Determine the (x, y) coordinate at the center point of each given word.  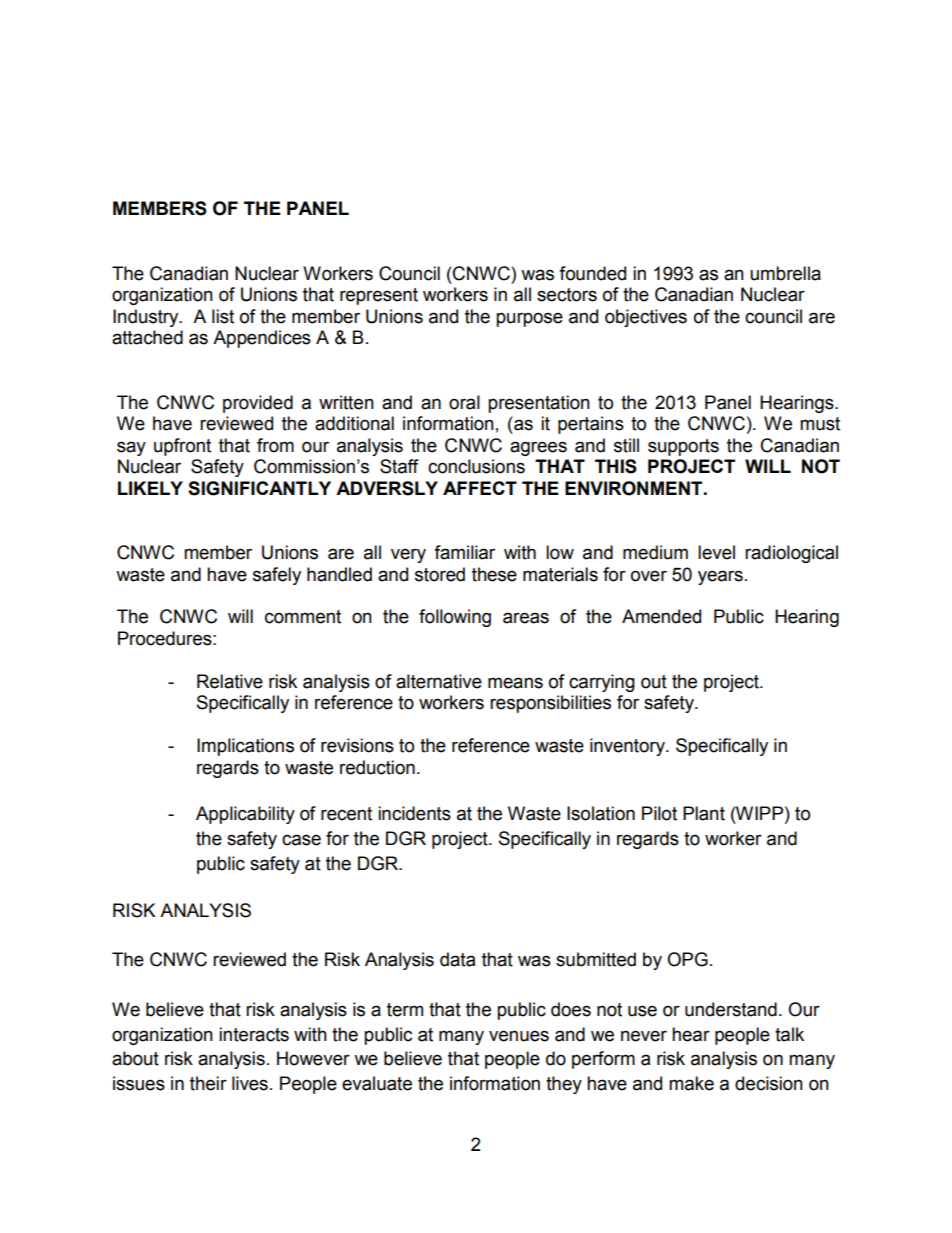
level (716, 552)
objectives (646, 318)
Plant (704, 813)
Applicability (245, 815)
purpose (529, 319)
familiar (464, 552)
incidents (414, 813)
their (208, 1083)
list (223, 316)
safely (277, 576)
